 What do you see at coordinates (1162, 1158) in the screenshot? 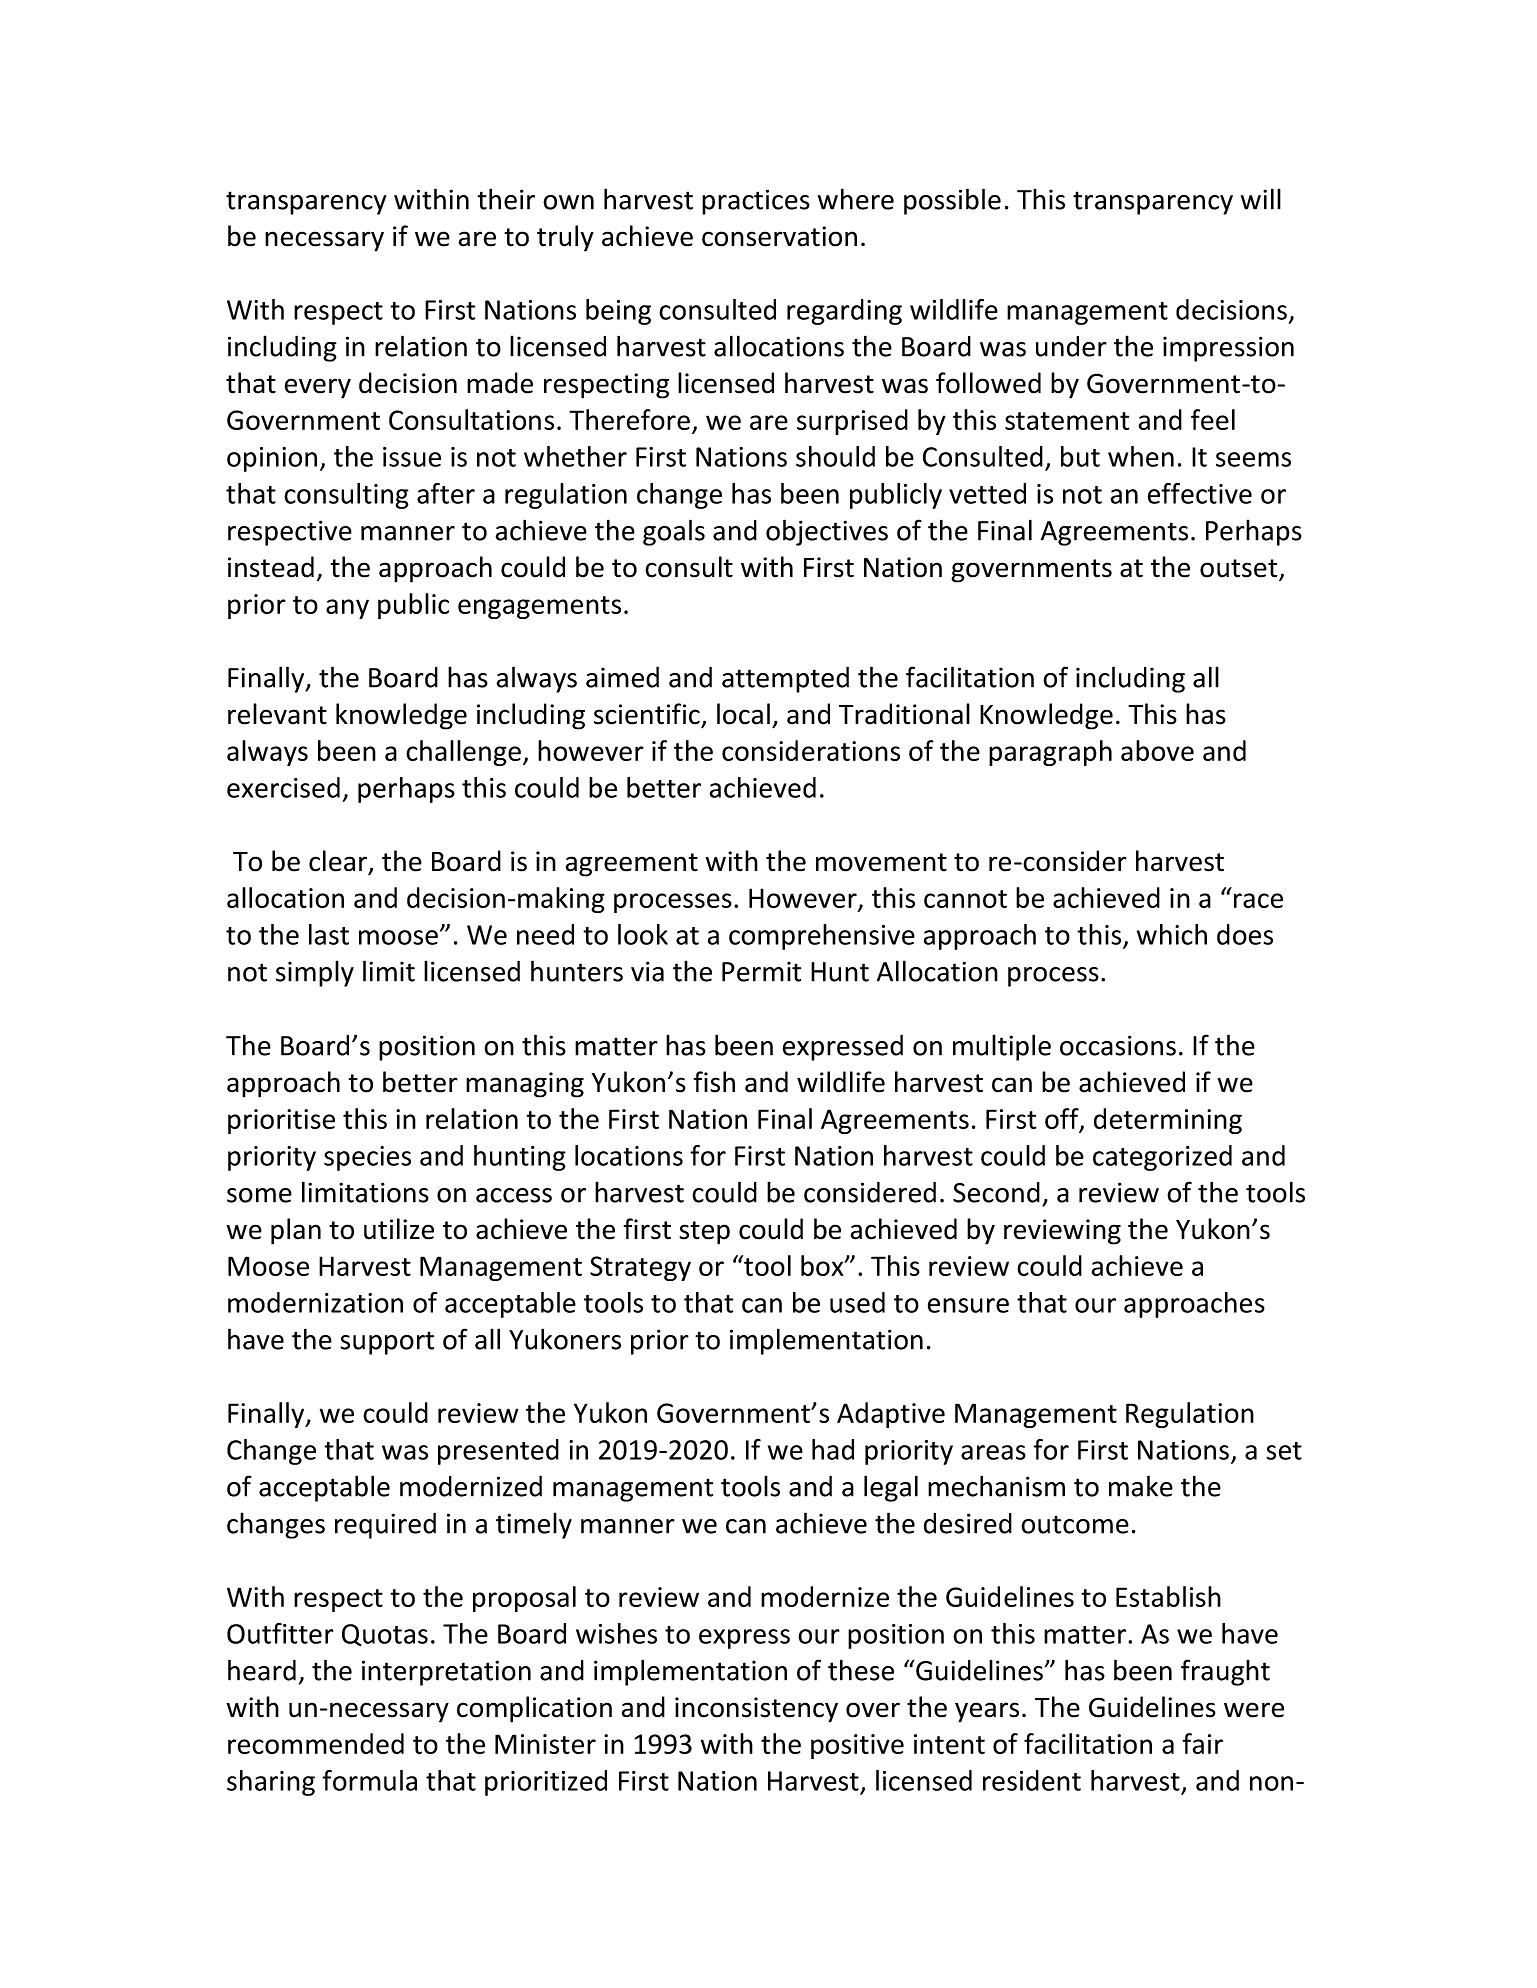
I see `categorized` at bounding box center [1162, 1158].
